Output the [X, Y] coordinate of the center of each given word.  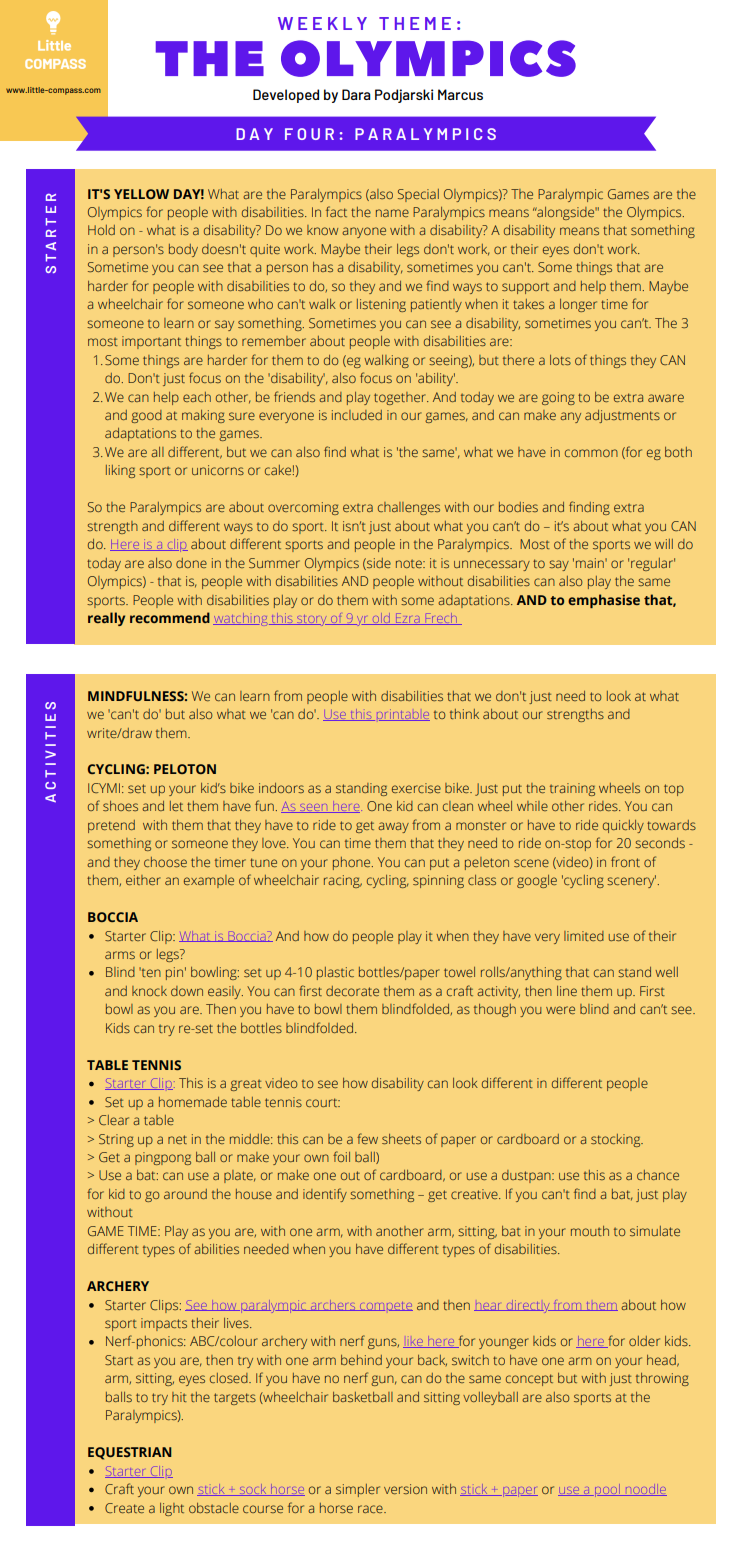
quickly [623, 826]
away [393, 827]
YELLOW [141, 194]
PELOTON [185, 769]
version [405, 1489]
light [172, 1509]
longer [578, 305]
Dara [356, 94]
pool [607, 1490]
